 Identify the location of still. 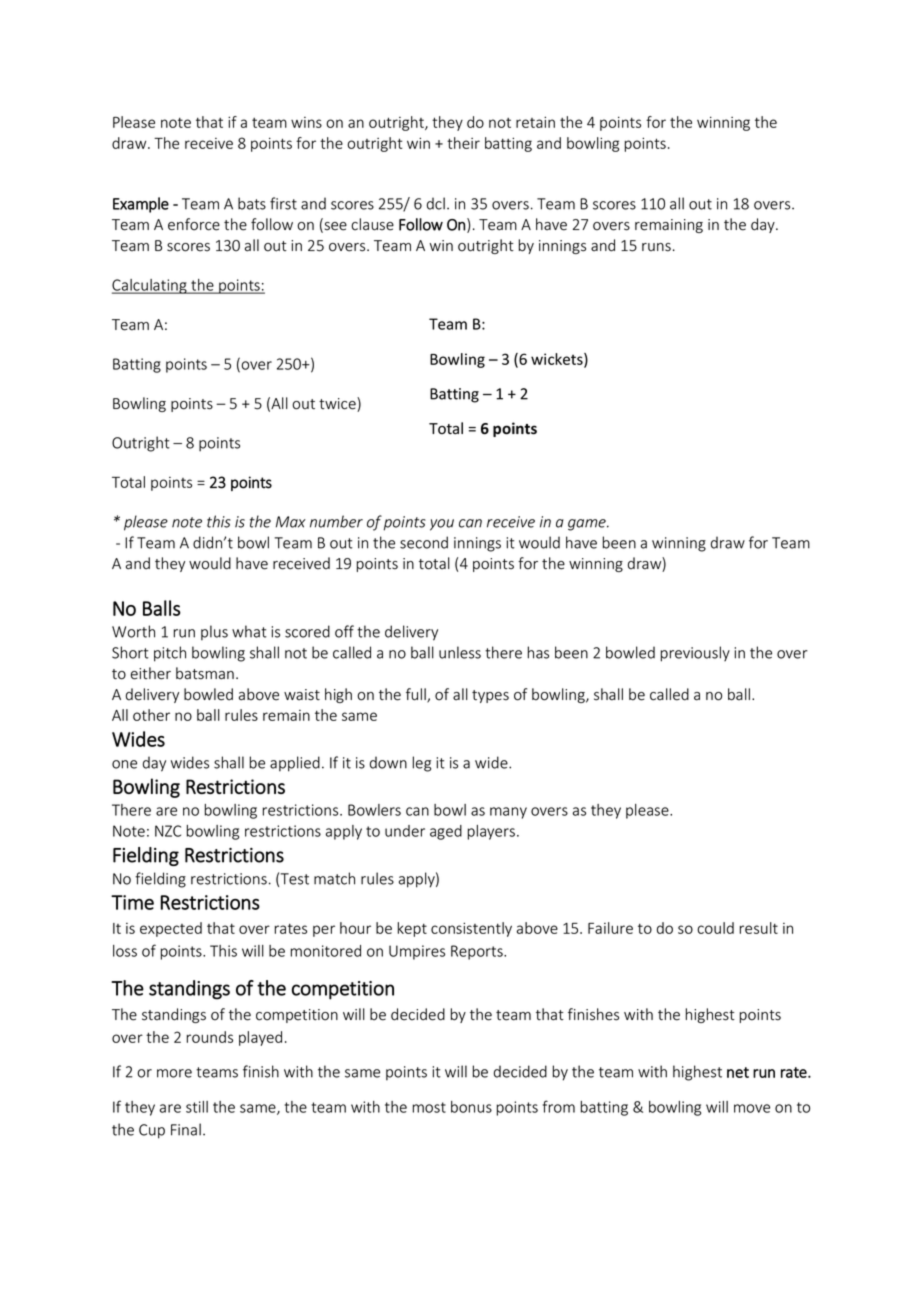
(197, 1107).
